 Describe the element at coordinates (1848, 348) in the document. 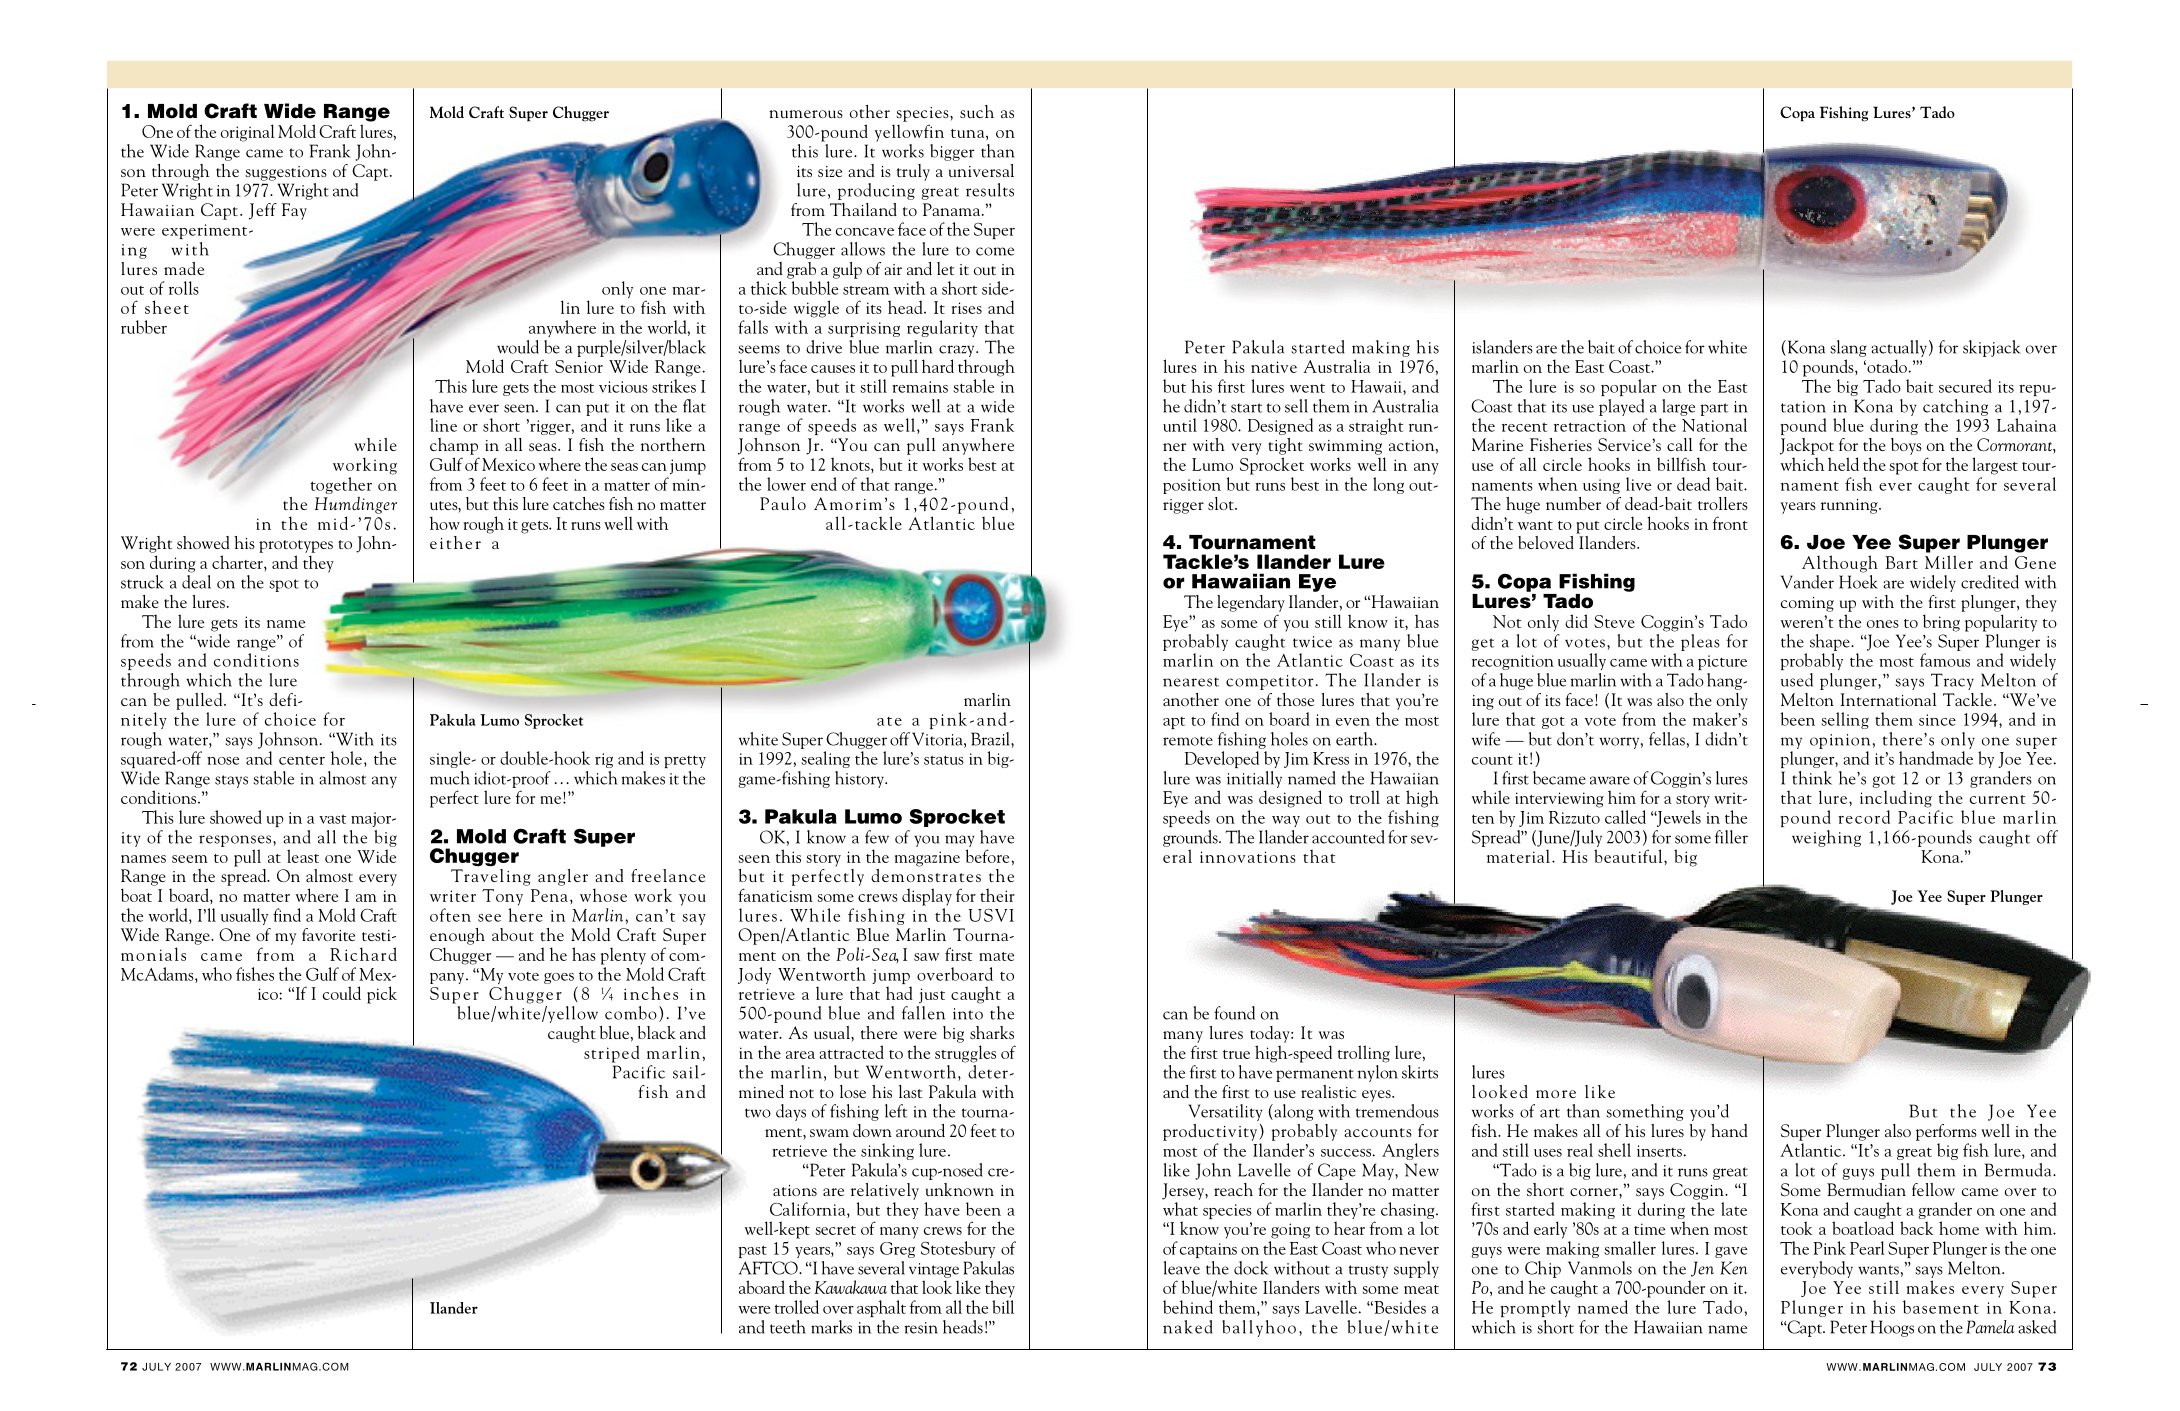

I see `slang` at that location.
